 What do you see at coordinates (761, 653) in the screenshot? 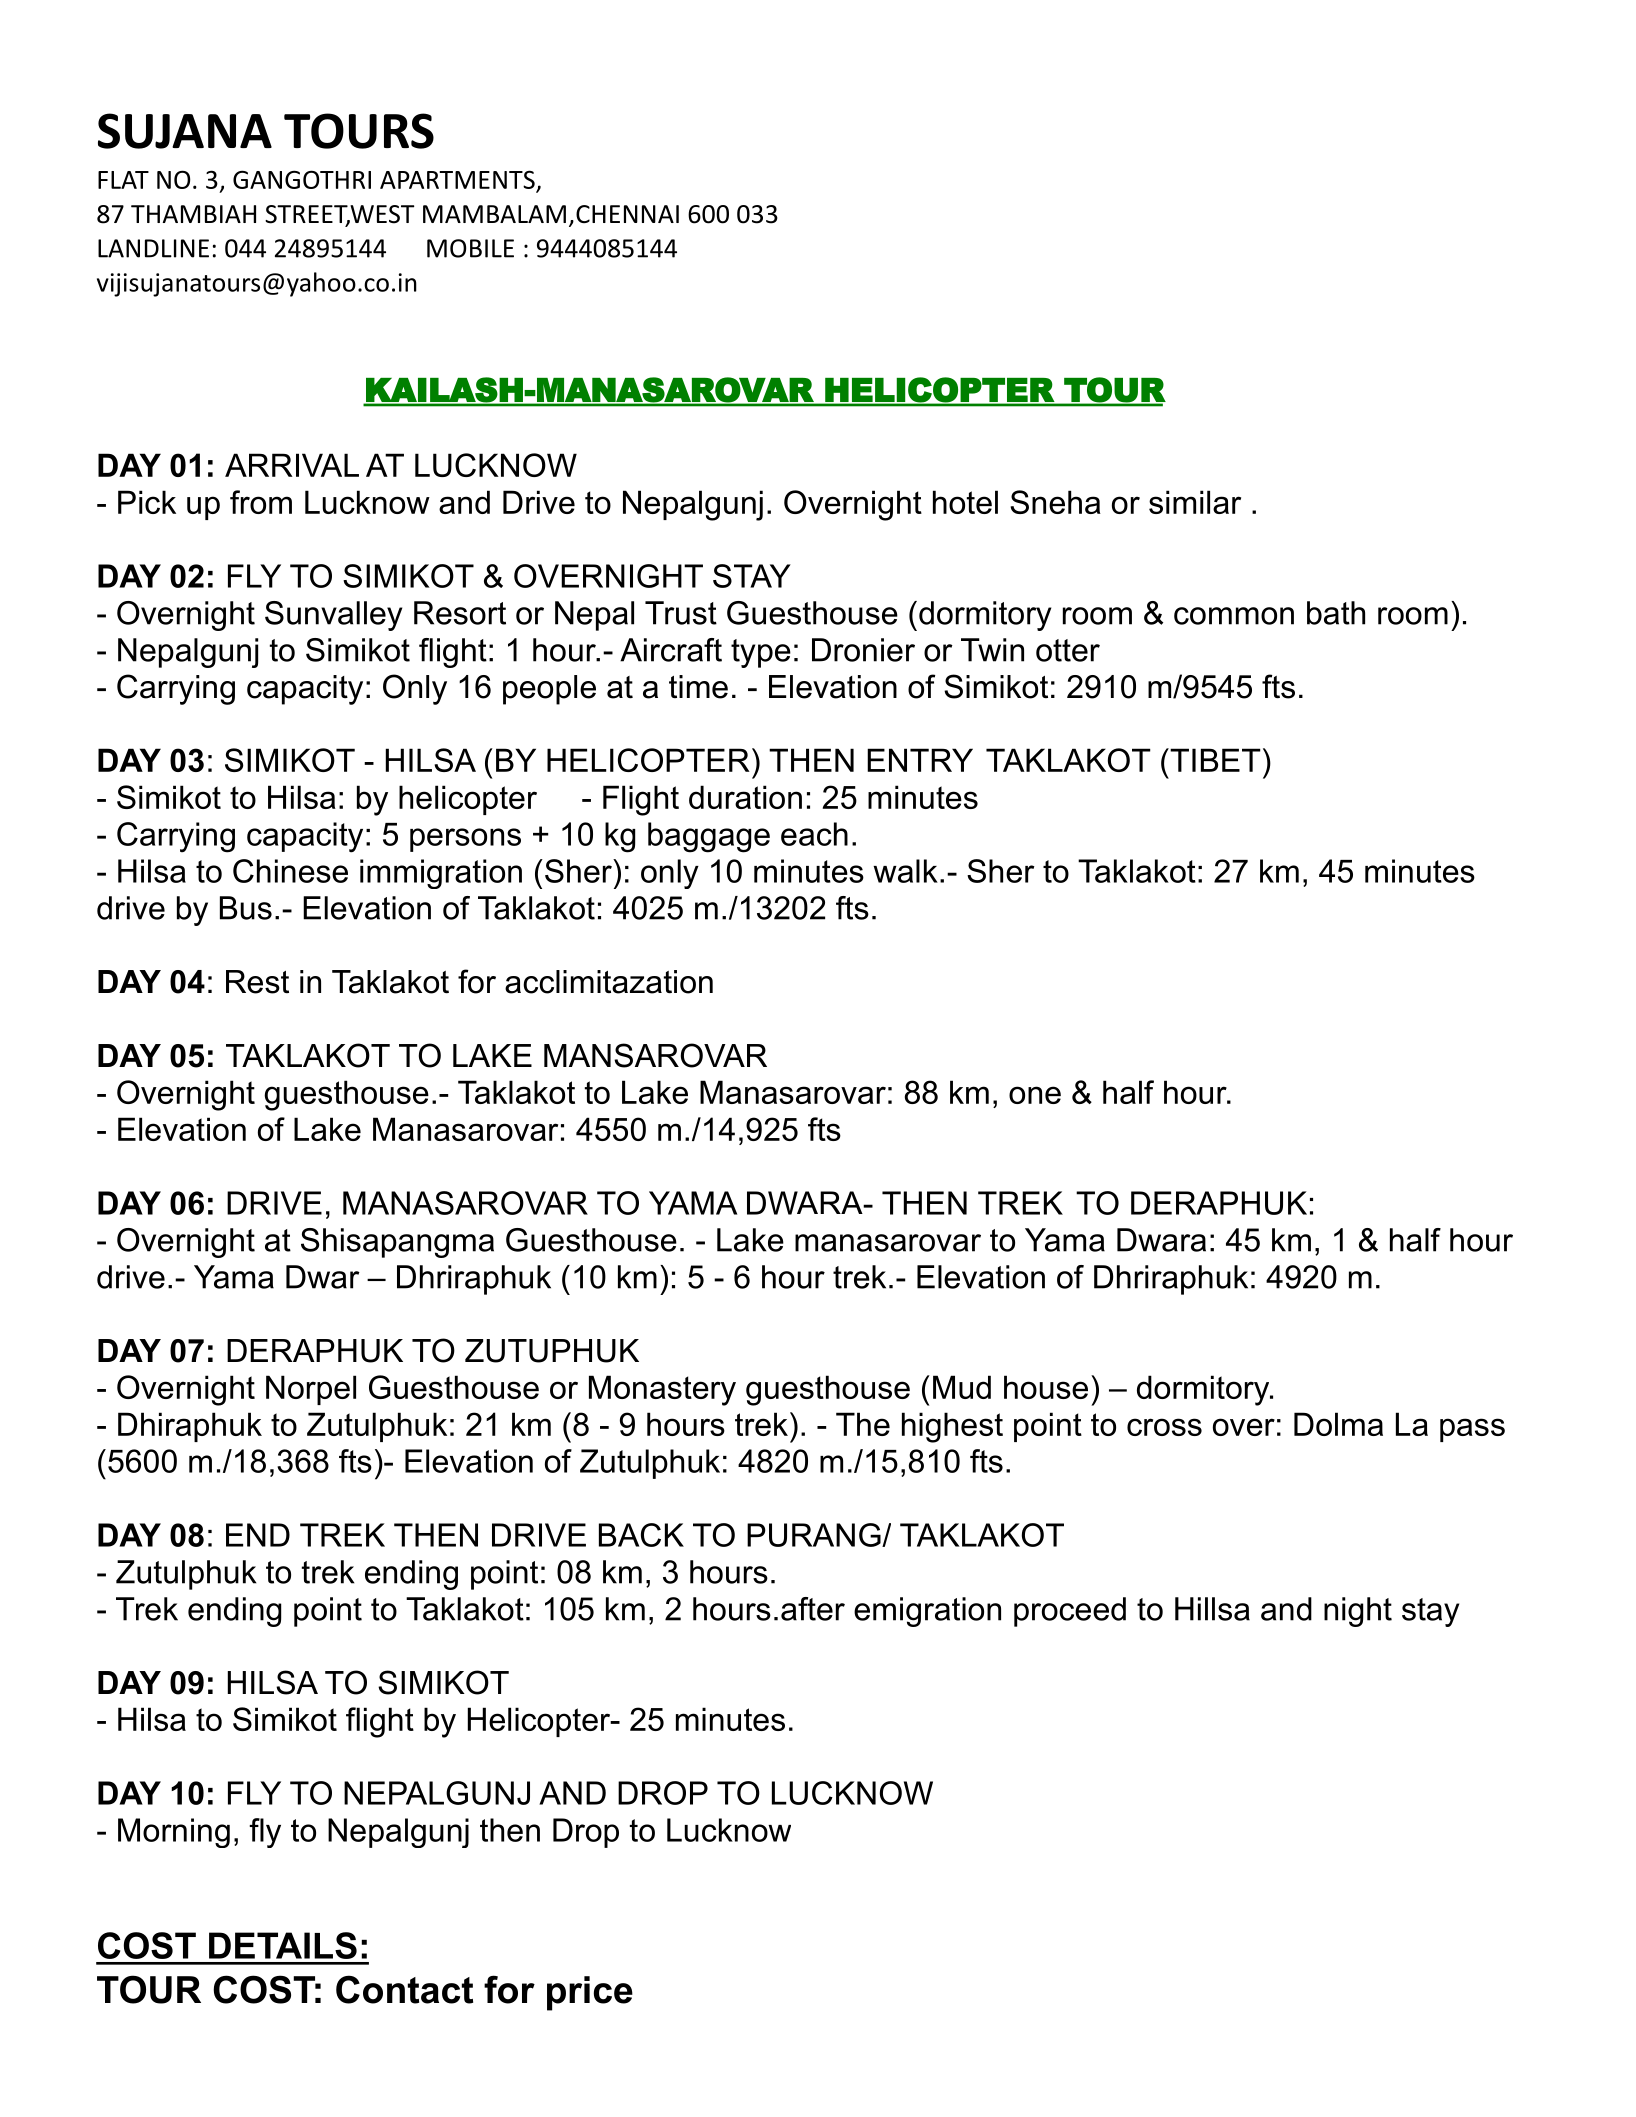
I see `type` at bounding box center [761, 653].
